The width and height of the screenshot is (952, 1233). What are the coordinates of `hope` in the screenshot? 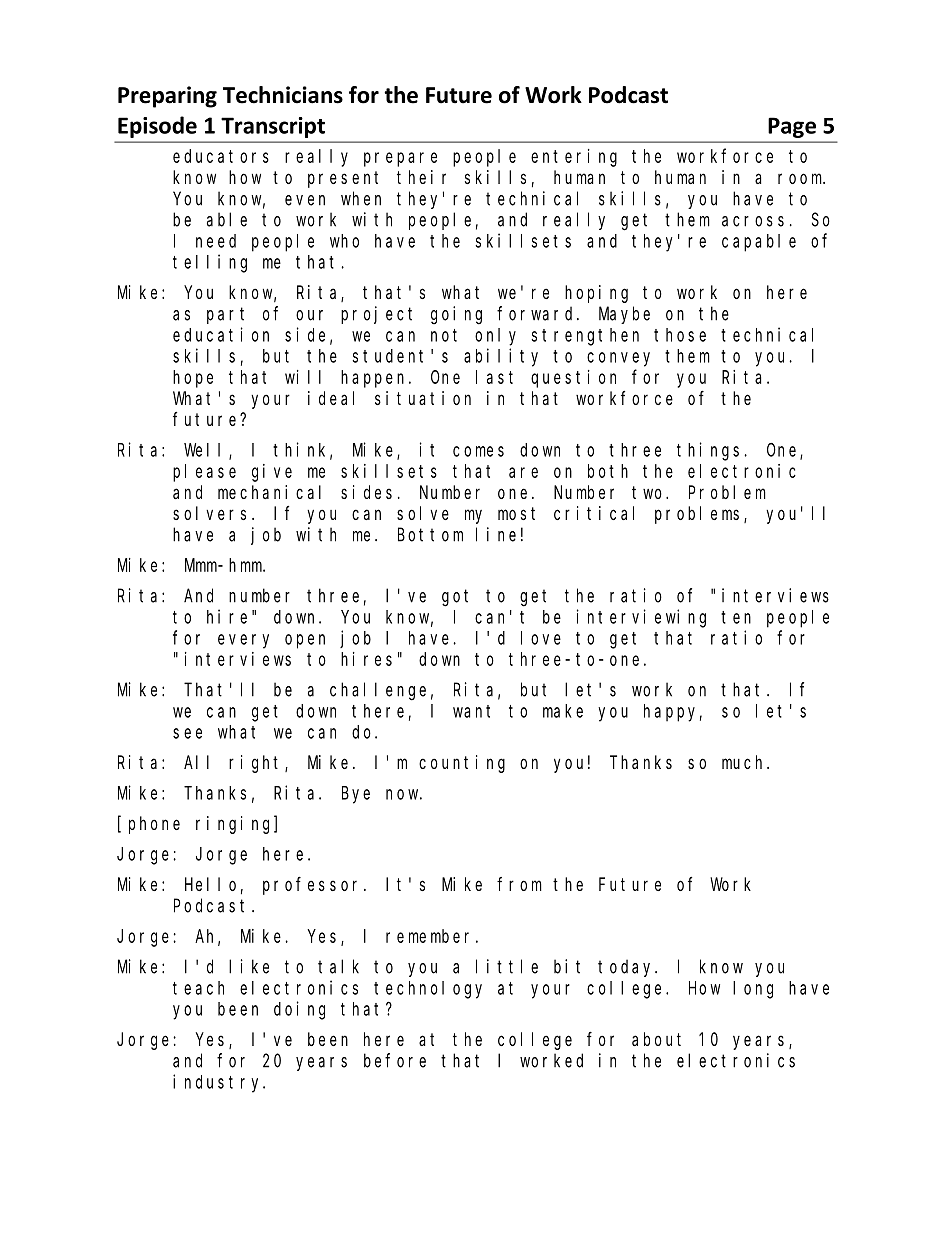 It's located at (193, 379).
